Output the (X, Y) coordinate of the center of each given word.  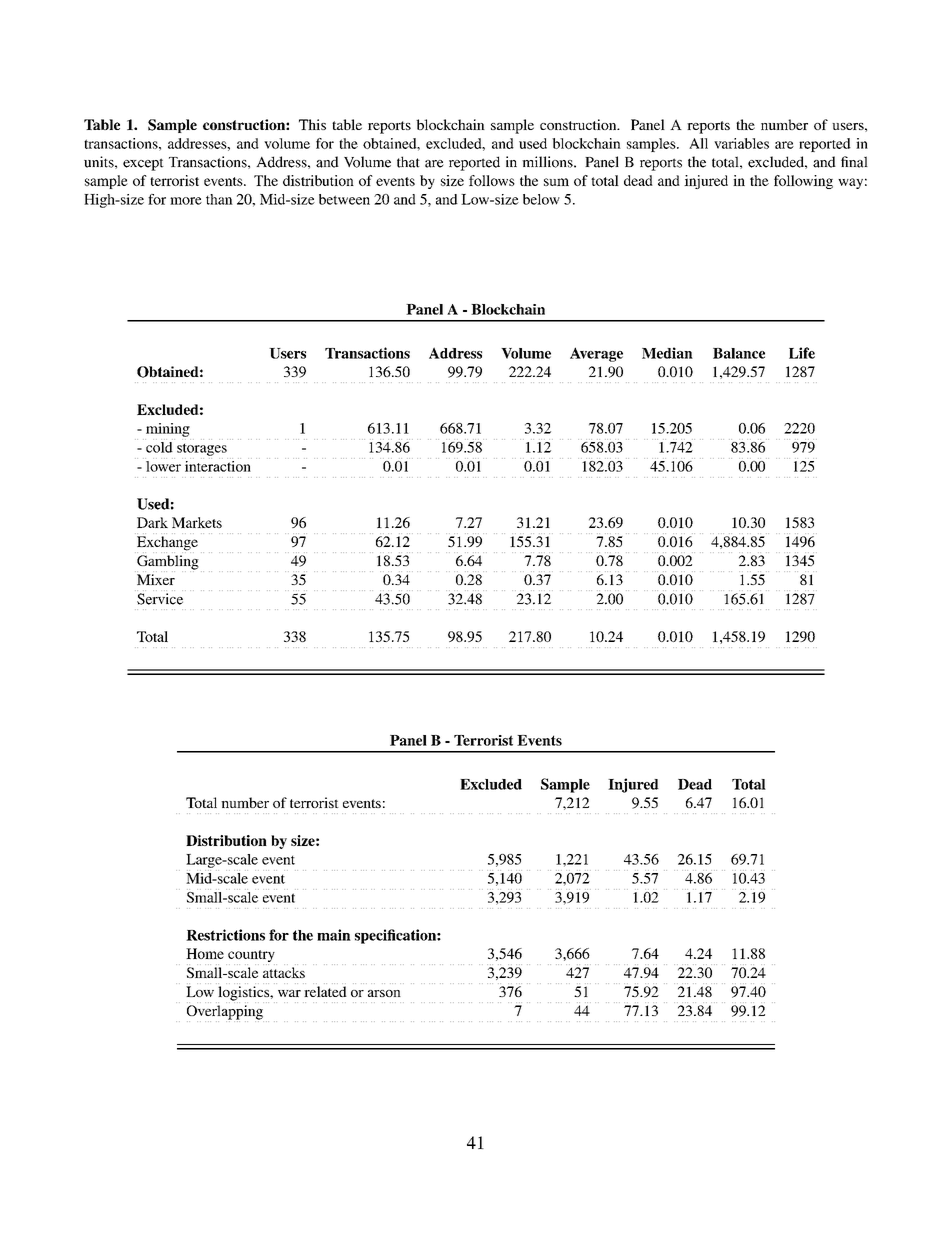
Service (160, 599)
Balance (739, 353)
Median (667, 353)
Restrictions (225, 935)
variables (741, 143)
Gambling (167, 563)
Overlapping (225, 1013)
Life (802, 353)
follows (492, 180)
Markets (197, 522)
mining (168, 430)
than (219, 199)
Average (596, 354)
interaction (217, 465)
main (334, 935)
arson (384, 993)
